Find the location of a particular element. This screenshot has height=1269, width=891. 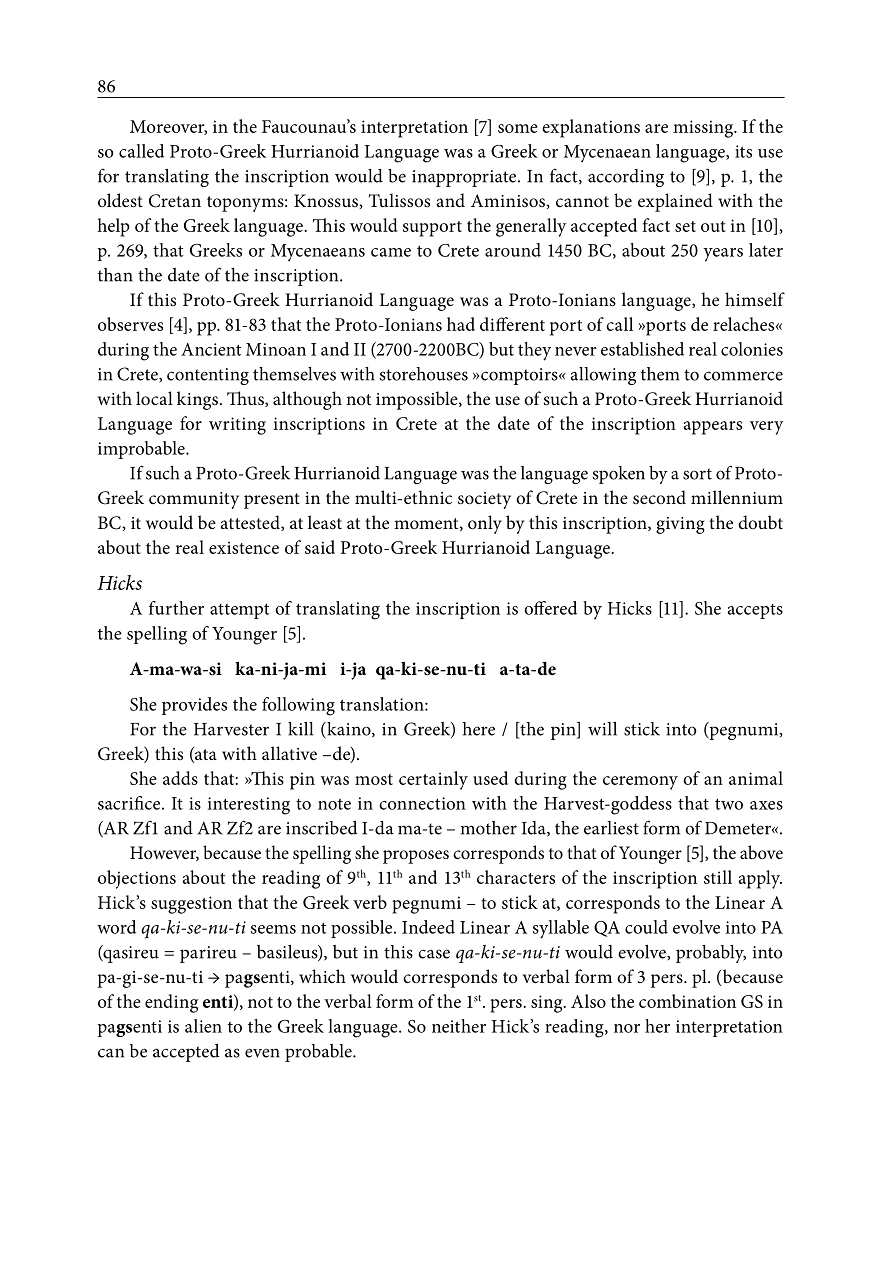

alien is located at coordinates (203, 1026).
